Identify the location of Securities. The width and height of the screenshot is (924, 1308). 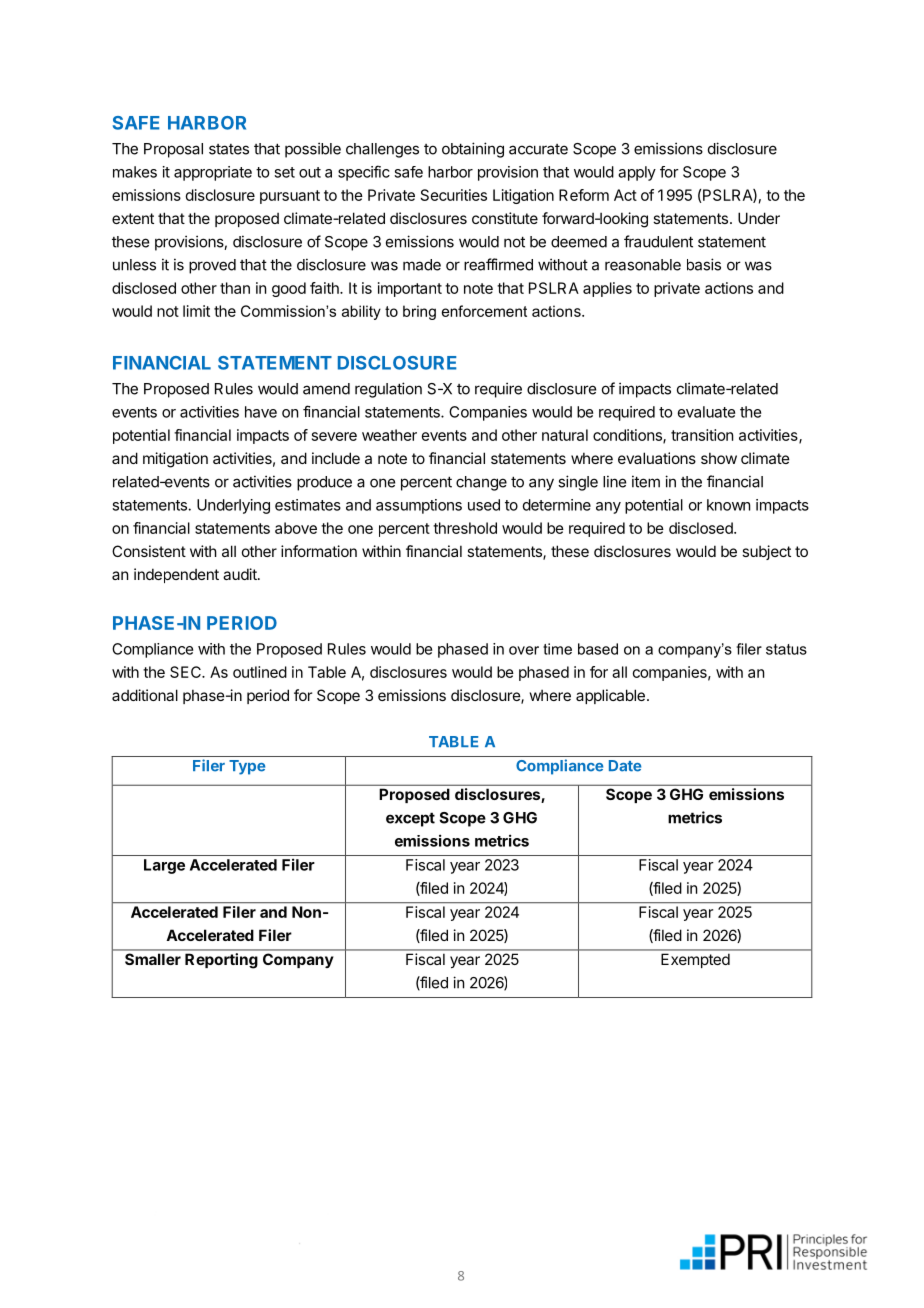
(454, 195).
